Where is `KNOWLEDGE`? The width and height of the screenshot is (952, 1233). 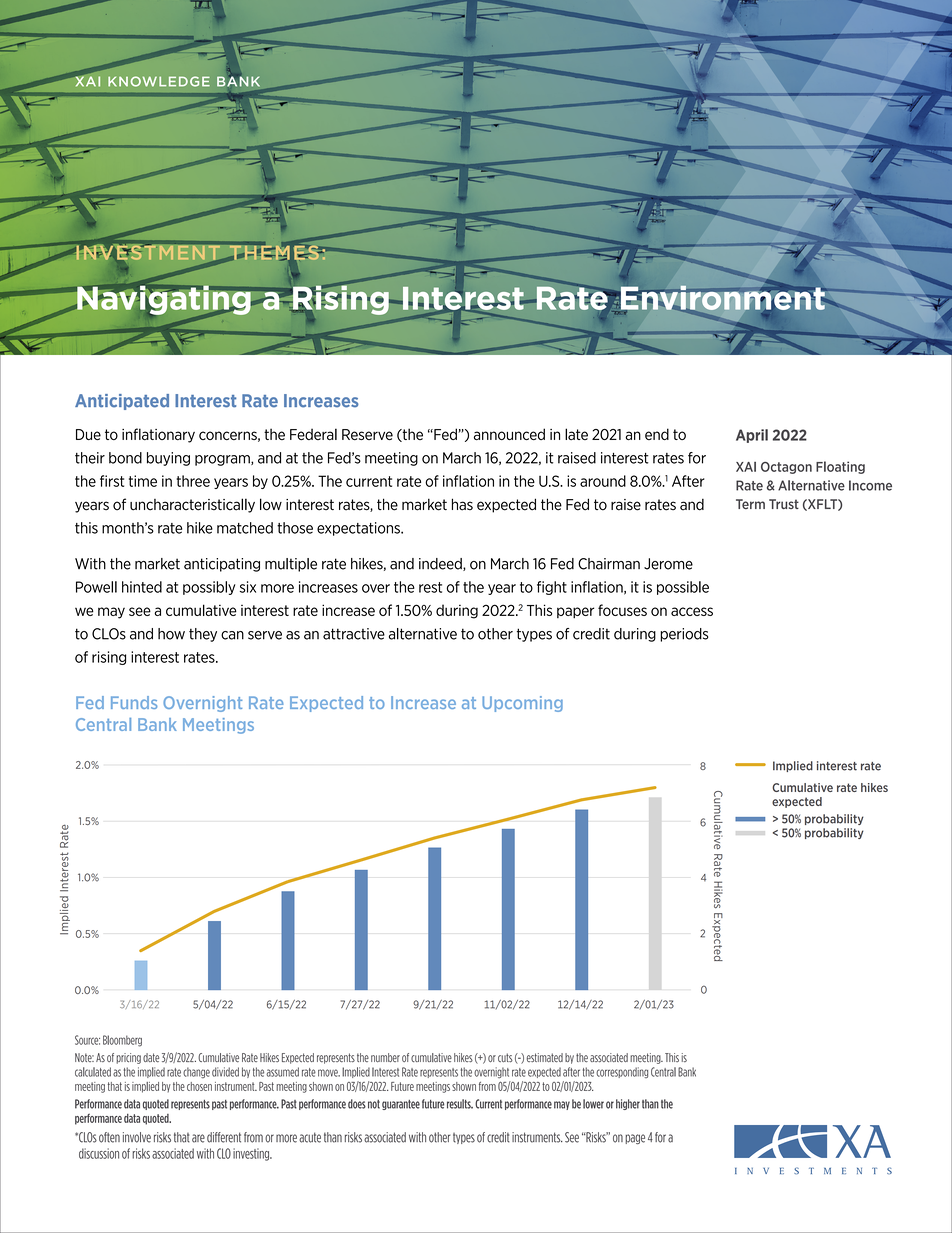 KNOWLEDGE is located at coordinates (159, 81).
